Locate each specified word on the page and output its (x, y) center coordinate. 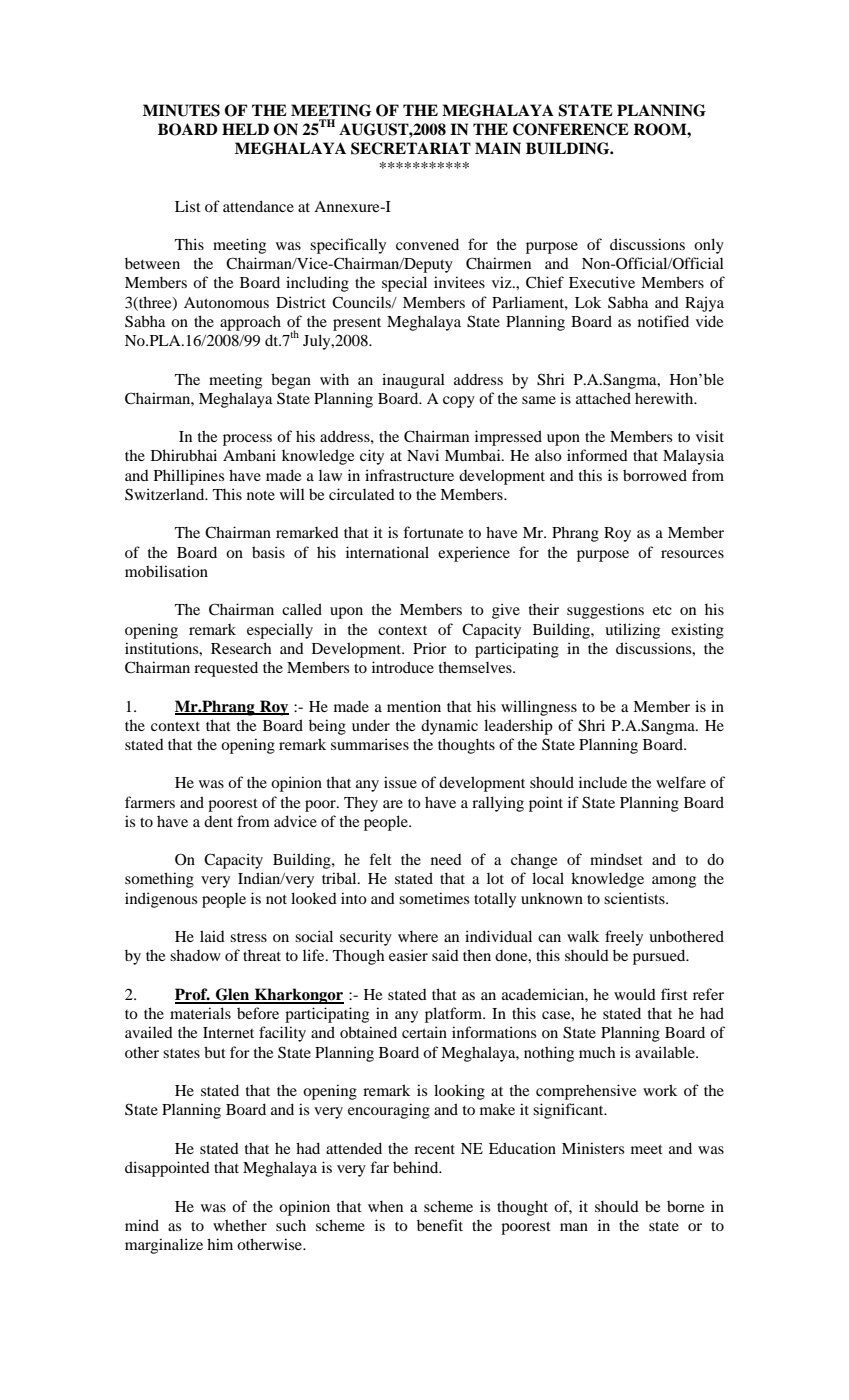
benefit (440, 1225)
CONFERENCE (571, 129)
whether (240, 1225)
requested (226, 669)
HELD (245, 129)
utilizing (632, 631)
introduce (403, 667)
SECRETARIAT (411, 148)
